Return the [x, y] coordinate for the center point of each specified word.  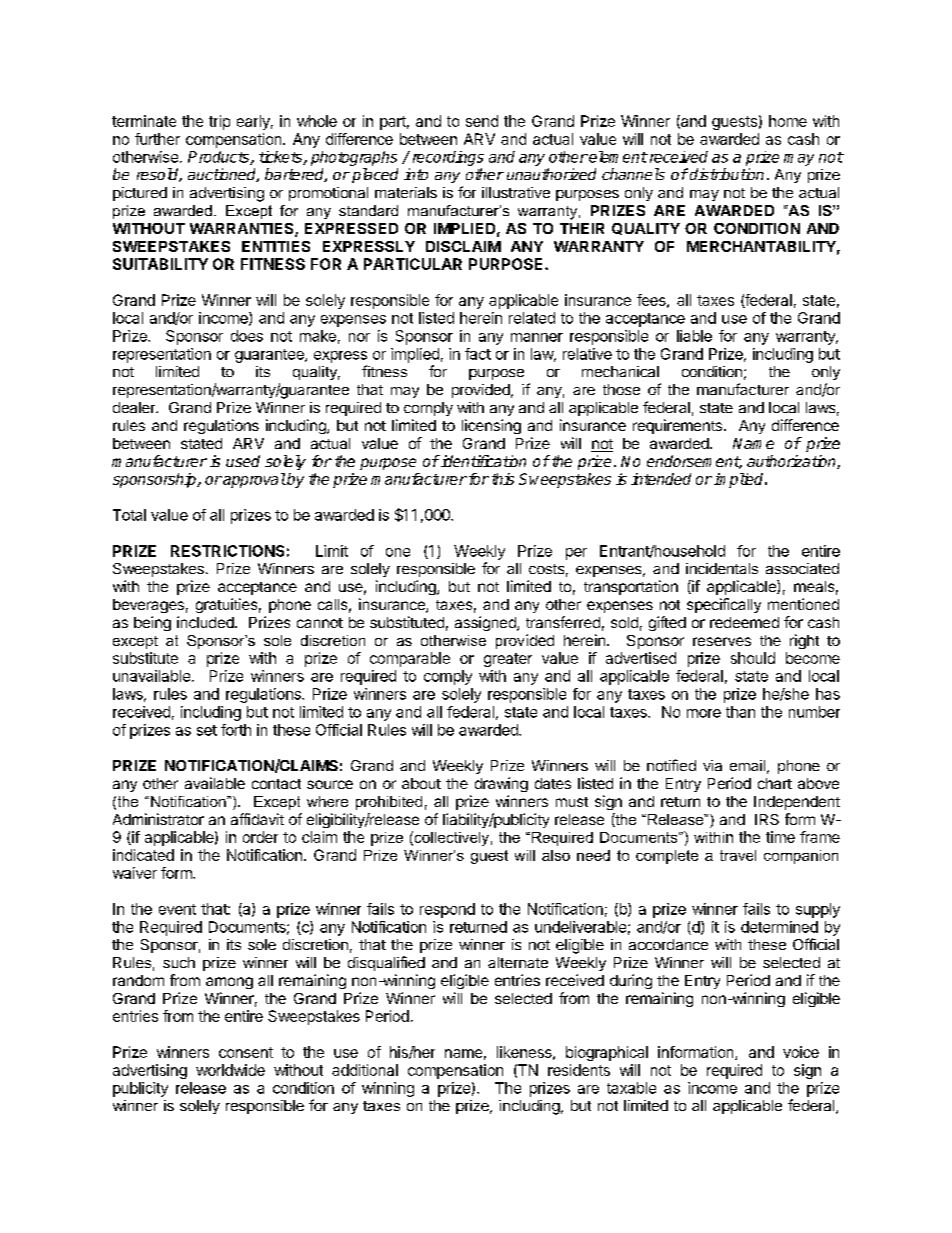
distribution [727, 174]
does [247, 336]
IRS [767, 819]
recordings [448, 158]
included [206, 622]
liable [694, 336]
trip [219, 122]
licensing [491, 426]
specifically [724, 605]
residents [579, 1070]
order [260, 837]
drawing [501, 784]
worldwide [230, 1070]
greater [508, 660]
